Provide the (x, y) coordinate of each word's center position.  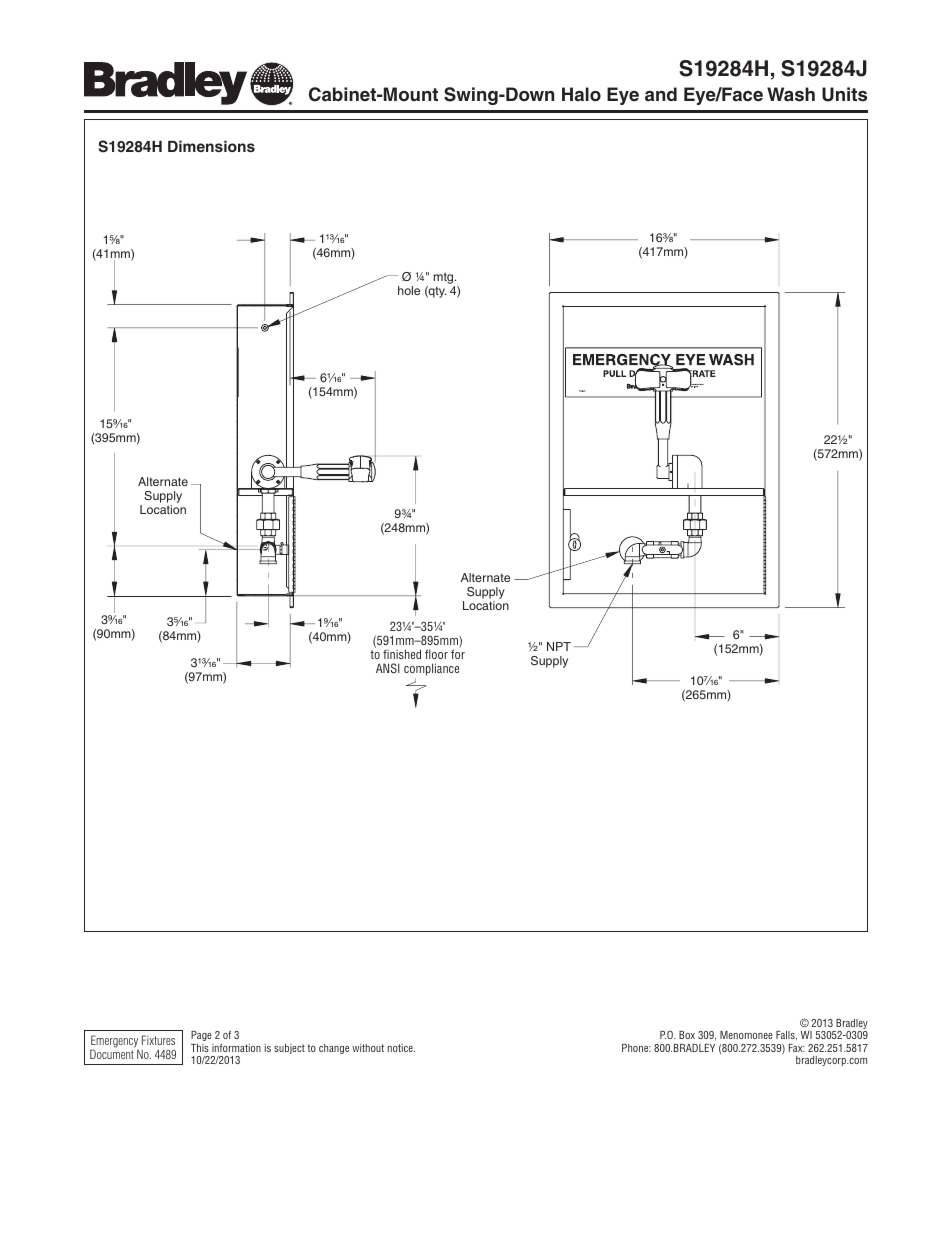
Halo (581, 94)
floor (436, 654)
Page (201, 1036)
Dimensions (211, 146)
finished (402, 654)
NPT (559, 646)
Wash (791, 94)
